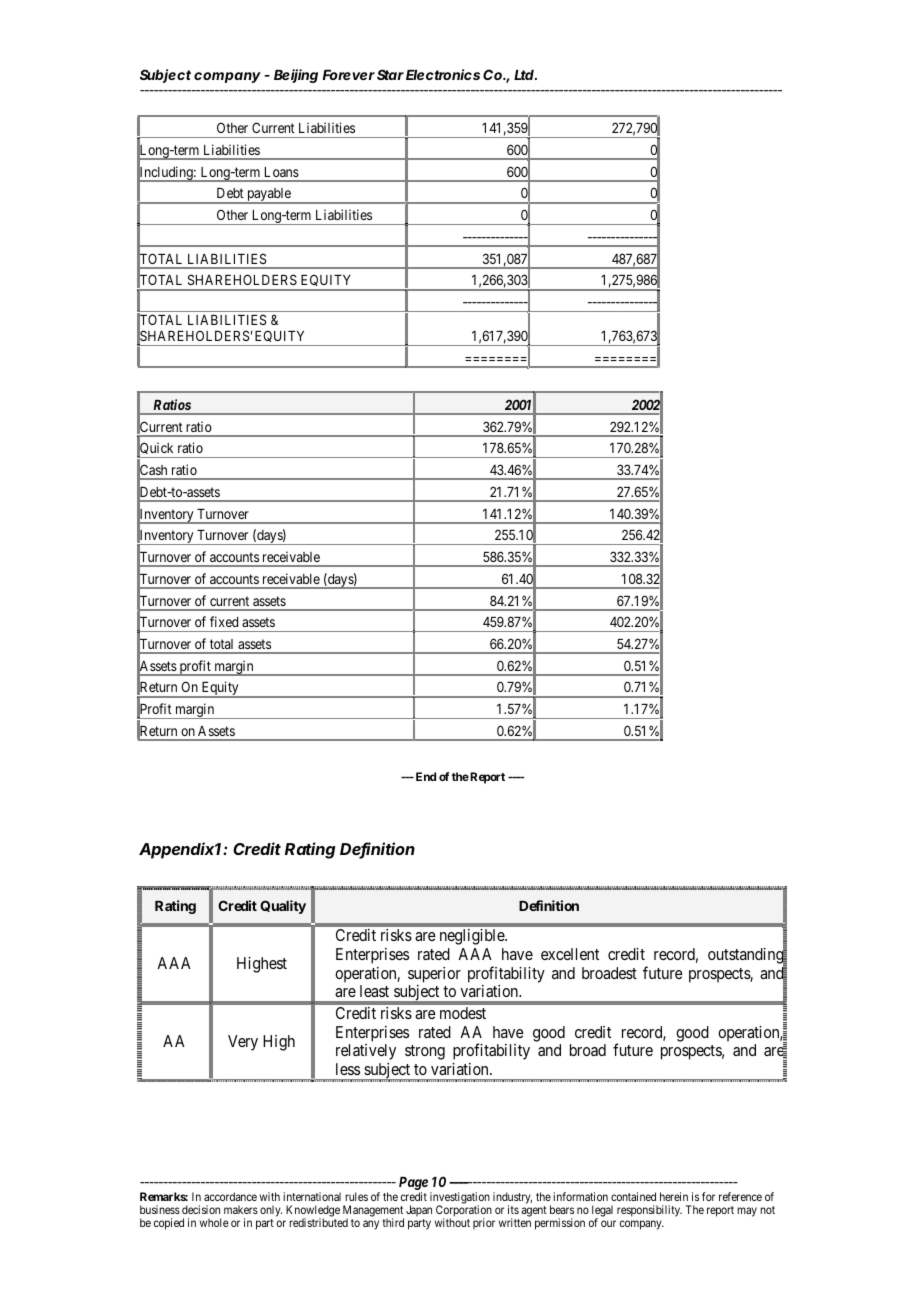 Image resolution: width=924 pixels, height=1308 pixels. What do you see at coordinates (674, 1196) in the image?
I see `herein` at bounding box center [674, 1196].
